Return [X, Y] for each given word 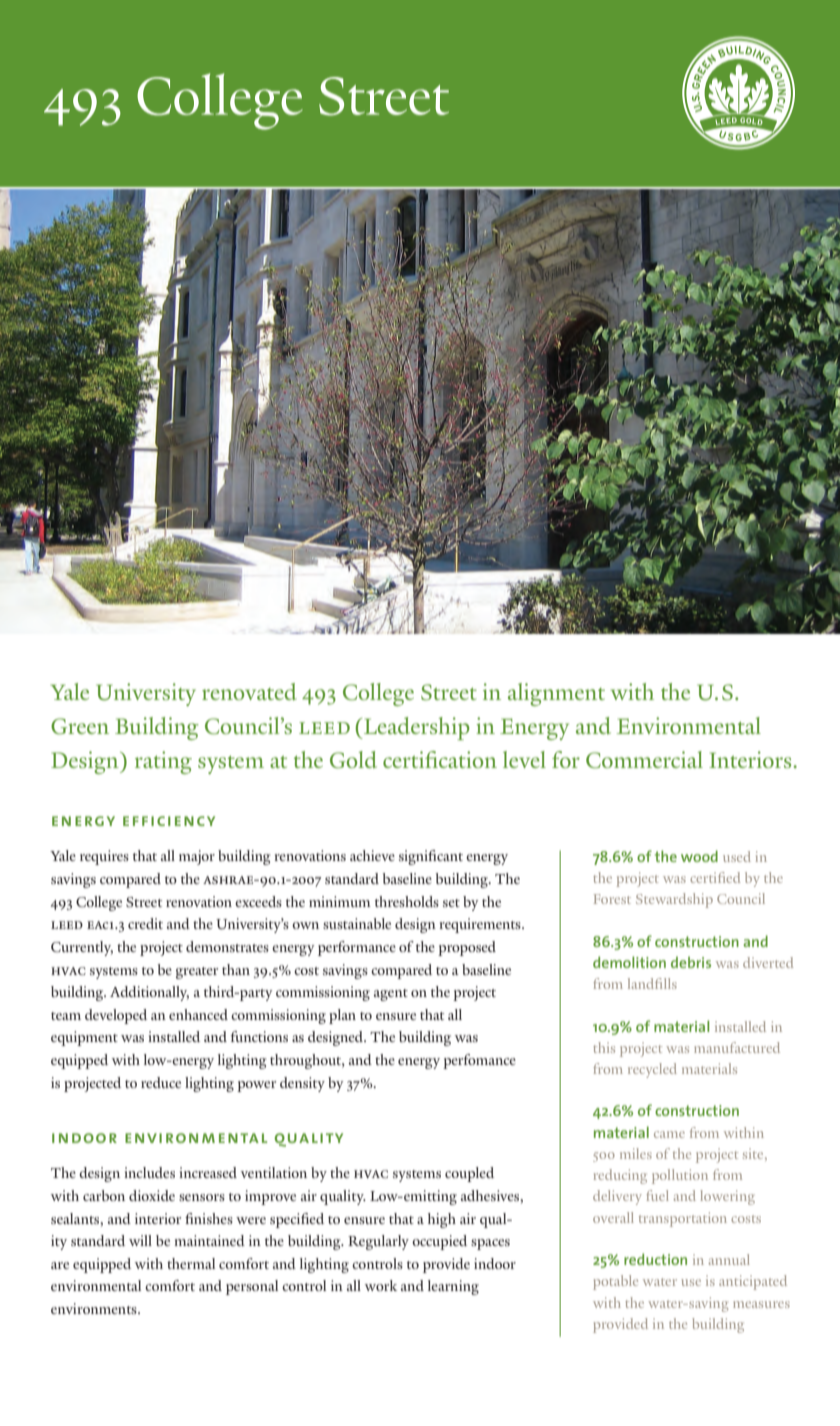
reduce [161, 1082]
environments [95, 1308]
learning [453, 1287]
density [302, 1084]
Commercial [644, 760]
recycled [652, 1070]
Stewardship [674, 900]
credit [145, 923]
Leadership [416, 728]
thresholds [407, 901]
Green [80, 726]
